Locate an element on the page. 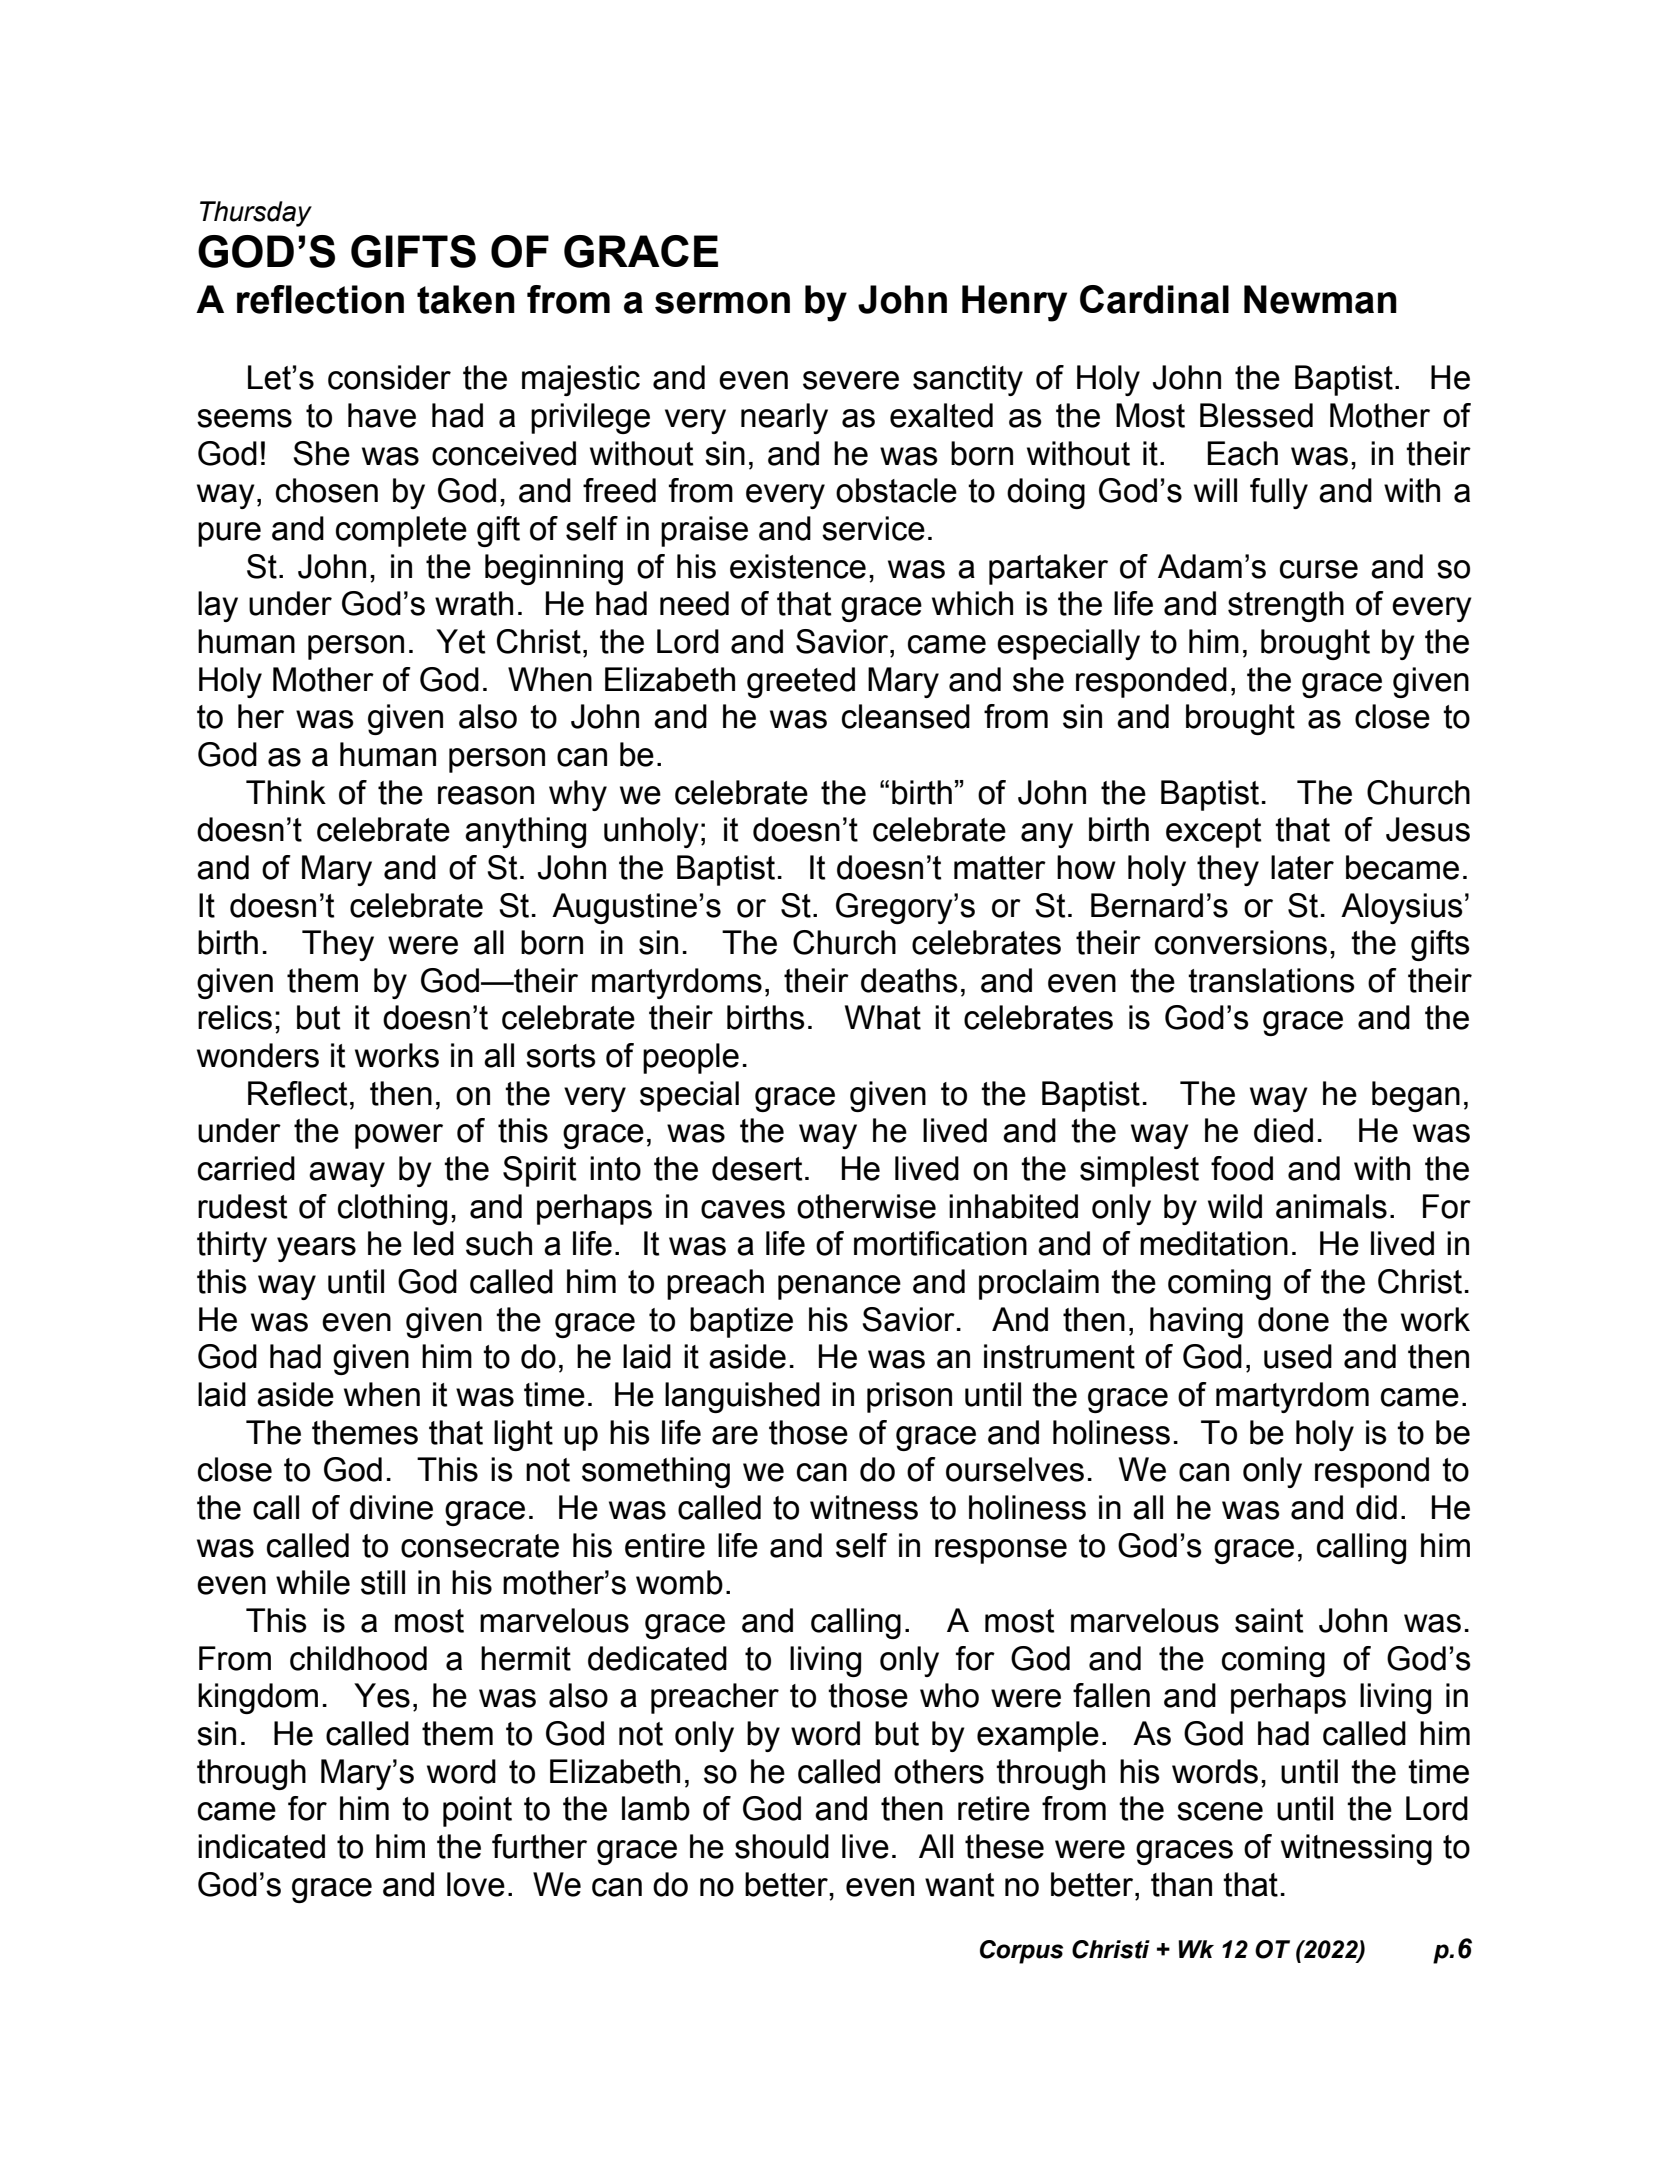 The height and width of the document is (2161, 1670). sermon is located at coordinates (722, 303).
